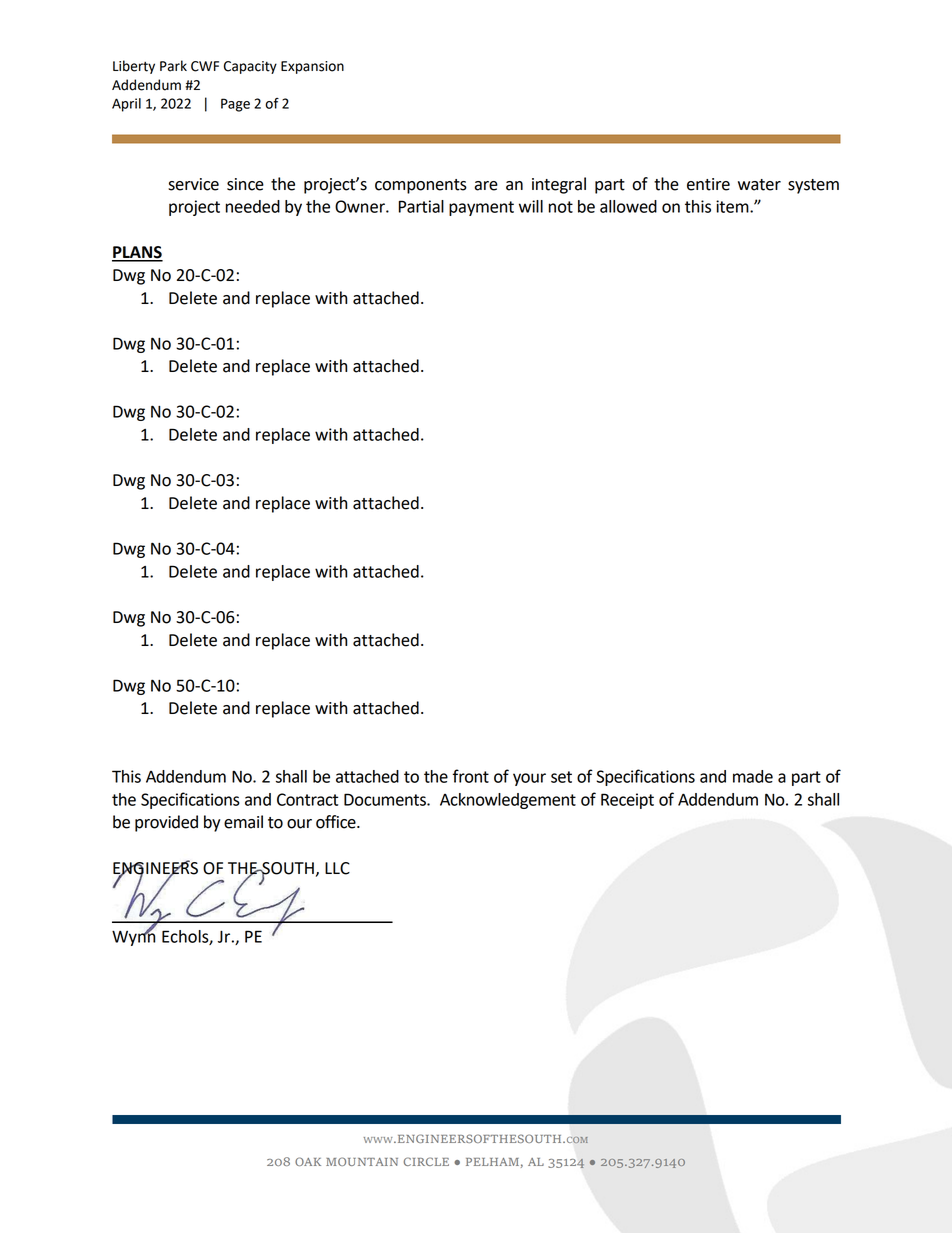 The width and height of the screenshot is (952, 1233). What do you see at coordinates (308, 1161) in the screenshot?
I see `OAK` at bounding box center [308, 1161].
